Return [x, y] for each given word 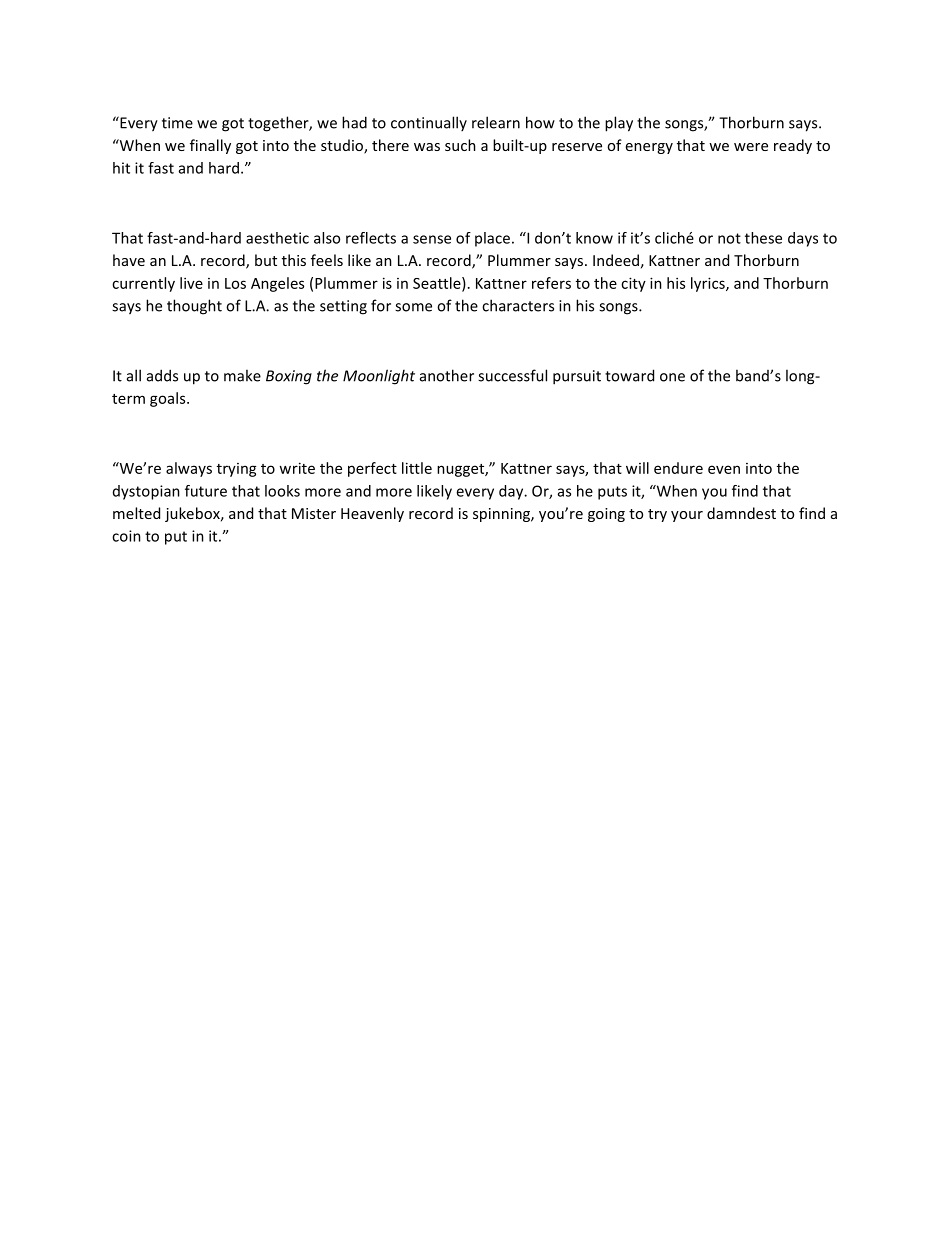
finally [210, 146]
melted [136, 513]
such [460, 145]
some [413, 307]
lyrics [709, 284]
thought [194, 307]
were [751, 147]
